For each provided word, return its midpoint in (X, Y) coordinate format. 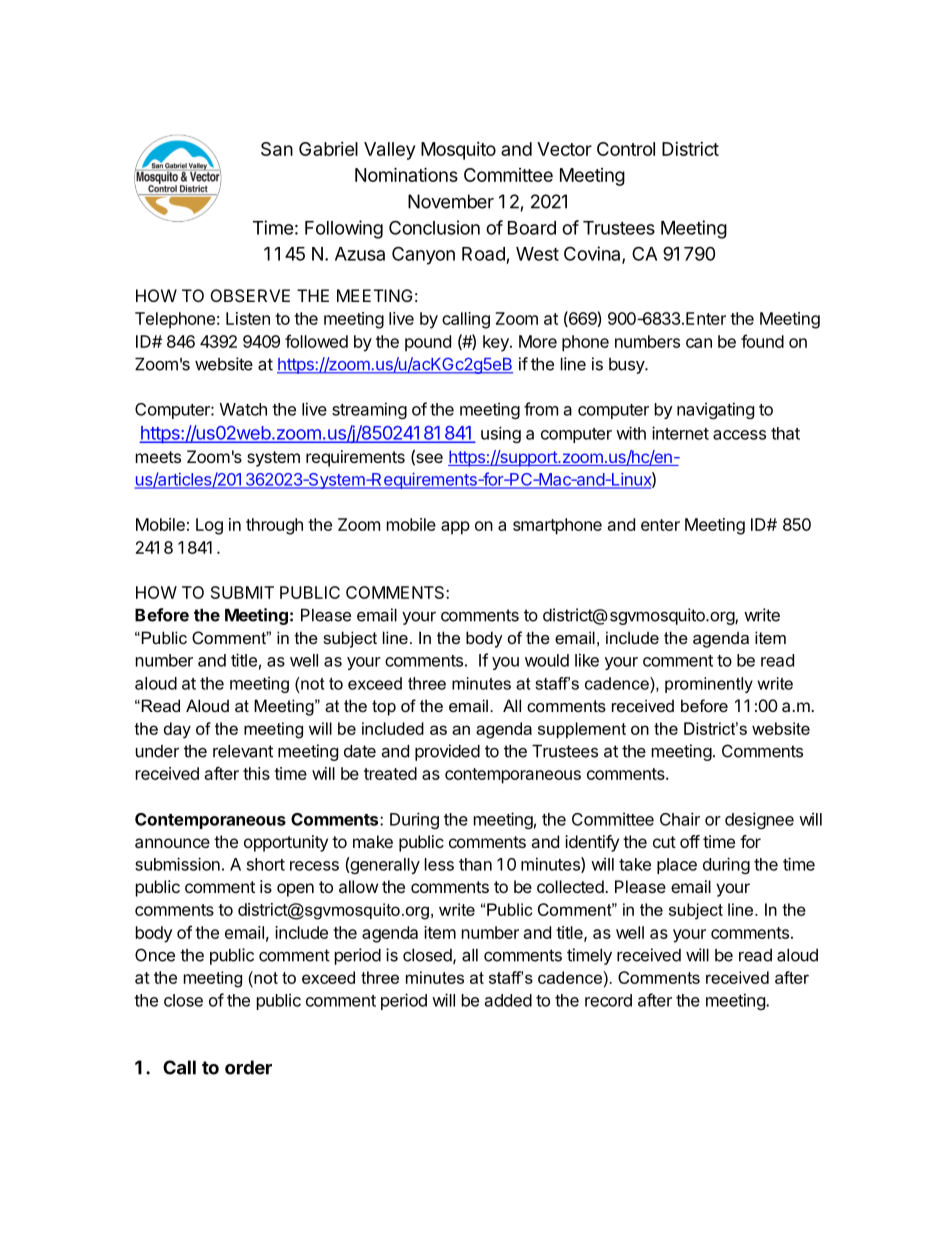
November (451, 201)
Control (626, 149)
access (739, 435)
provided (447, 752)
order (248, 1067)
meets (158, 457)
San (277, 149)
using (501, 434)
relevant (243, 751)
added (508, 1000)
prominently (709, 685)
